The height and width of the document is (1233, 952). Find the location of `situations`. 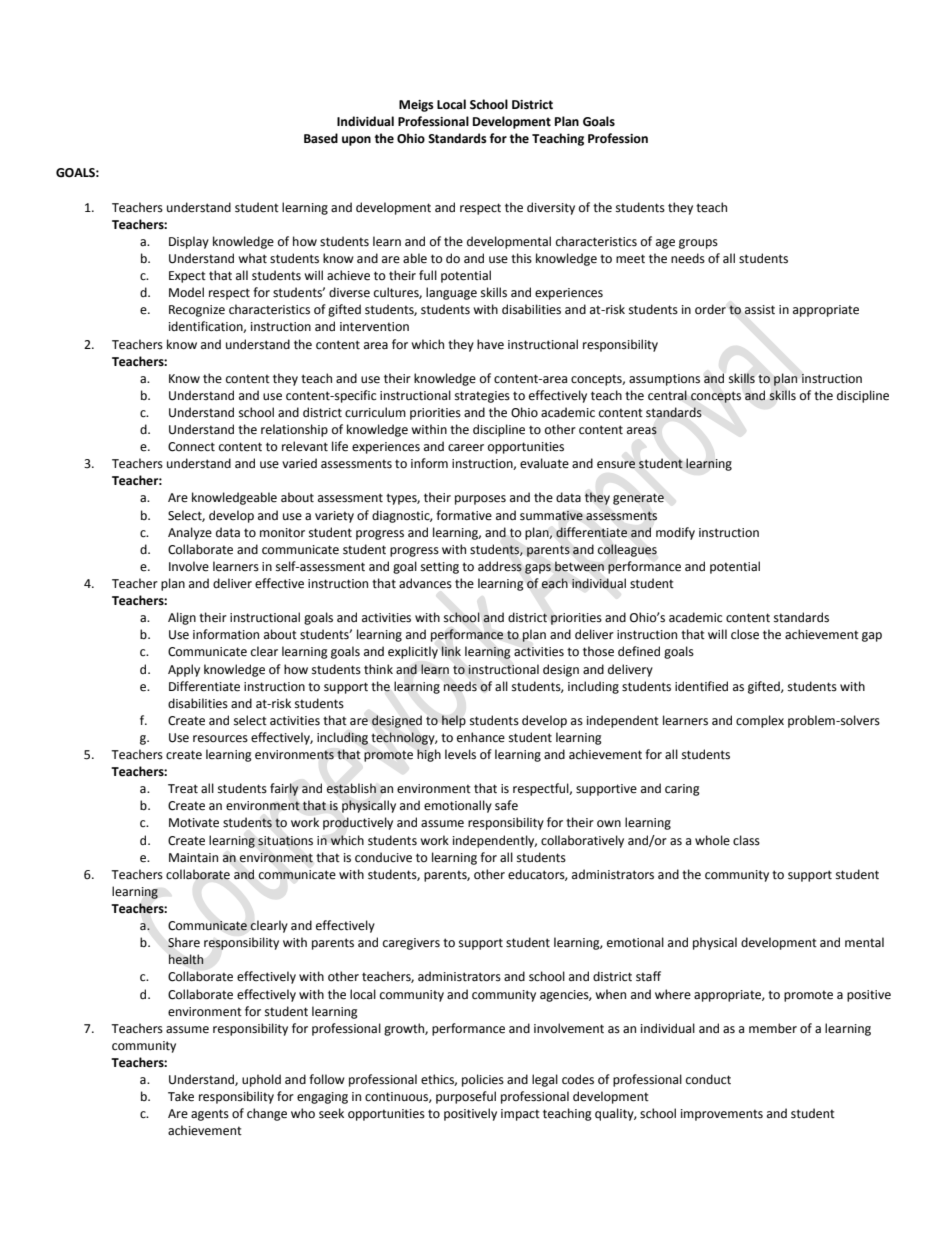

situations is located at coordinates (285, 841).
